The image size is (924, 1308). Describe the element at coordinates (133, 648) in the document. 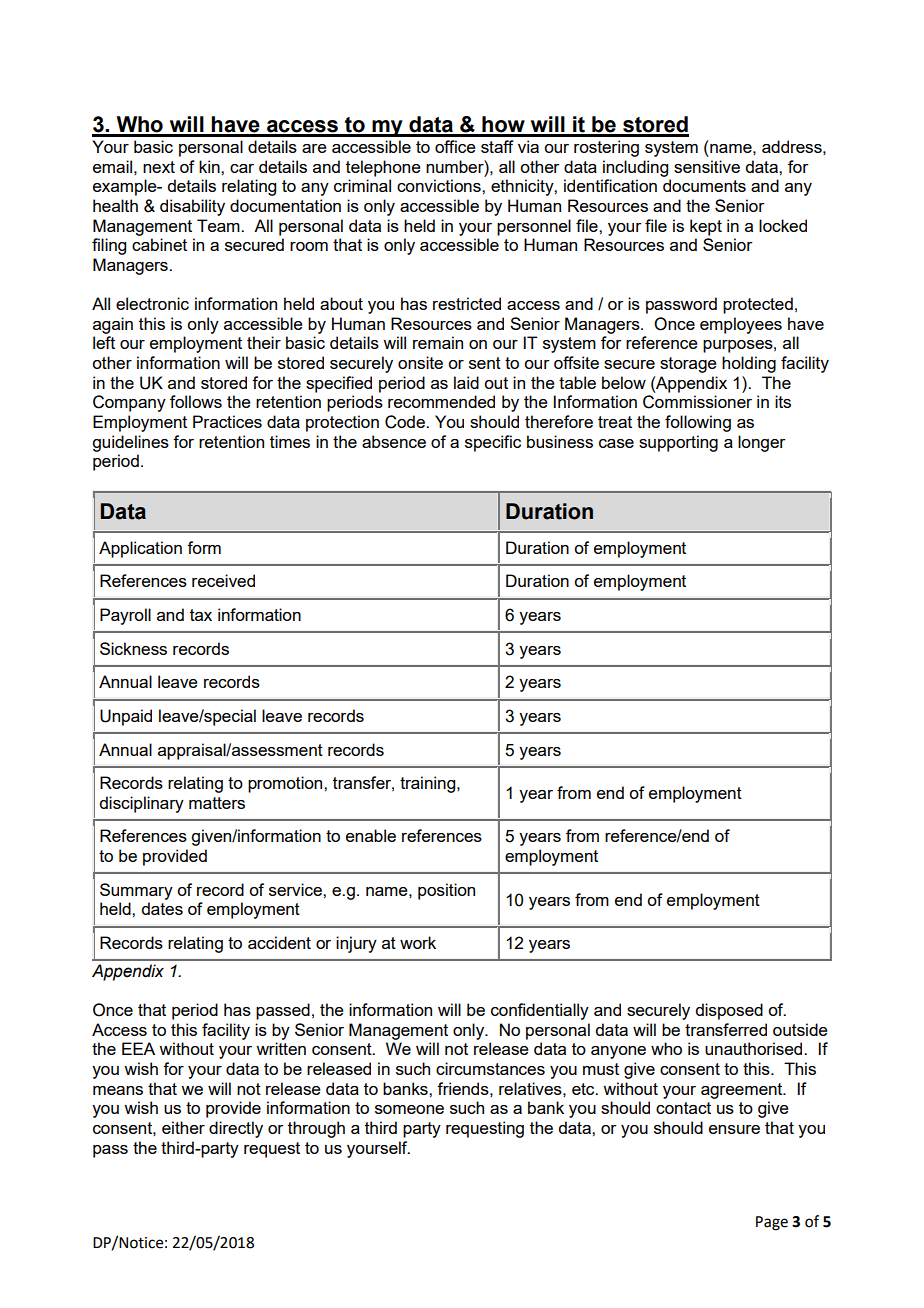

I see `Sickness` at that location.
